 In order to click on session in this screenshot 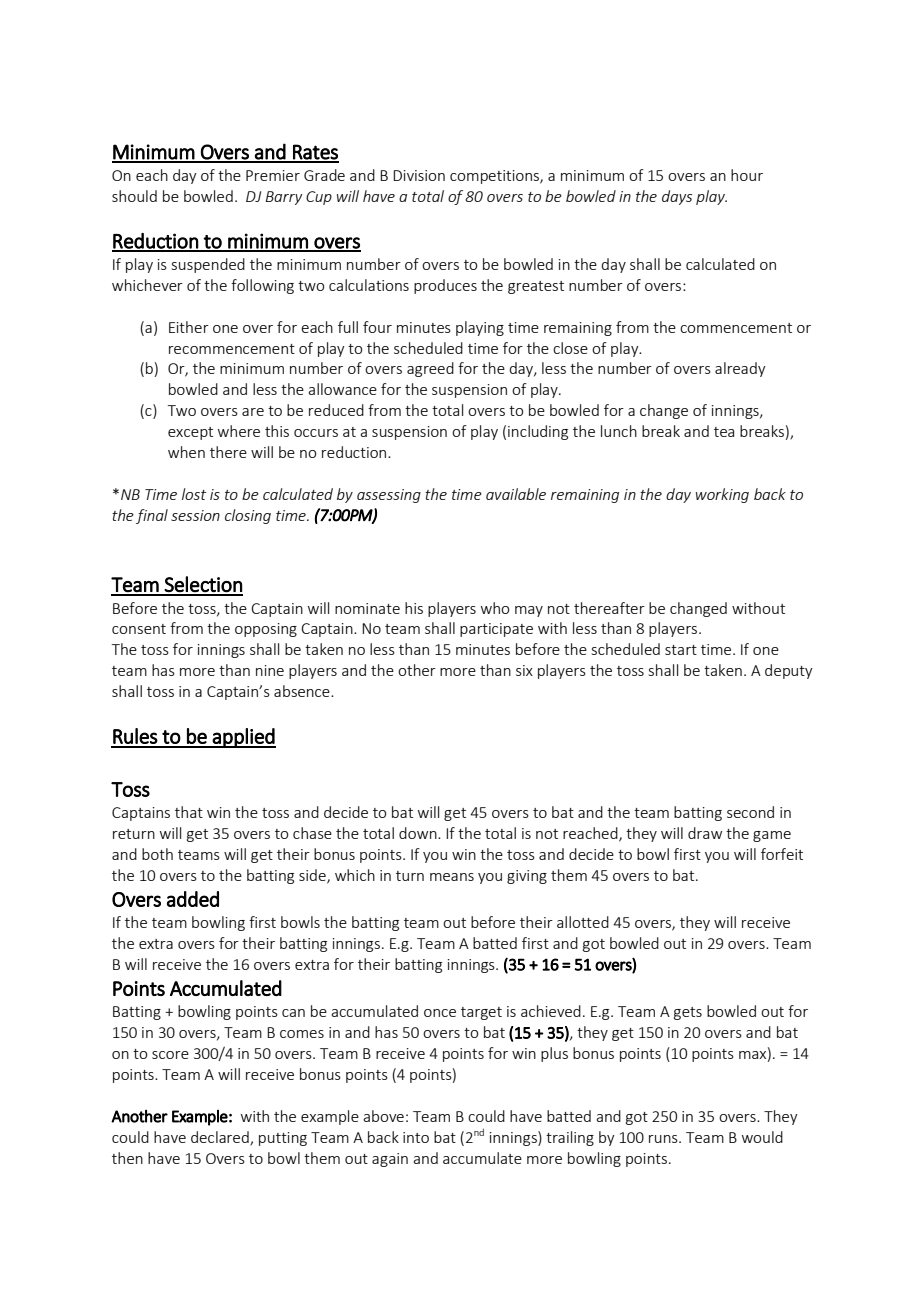, I will do `click(195, 515)`.
